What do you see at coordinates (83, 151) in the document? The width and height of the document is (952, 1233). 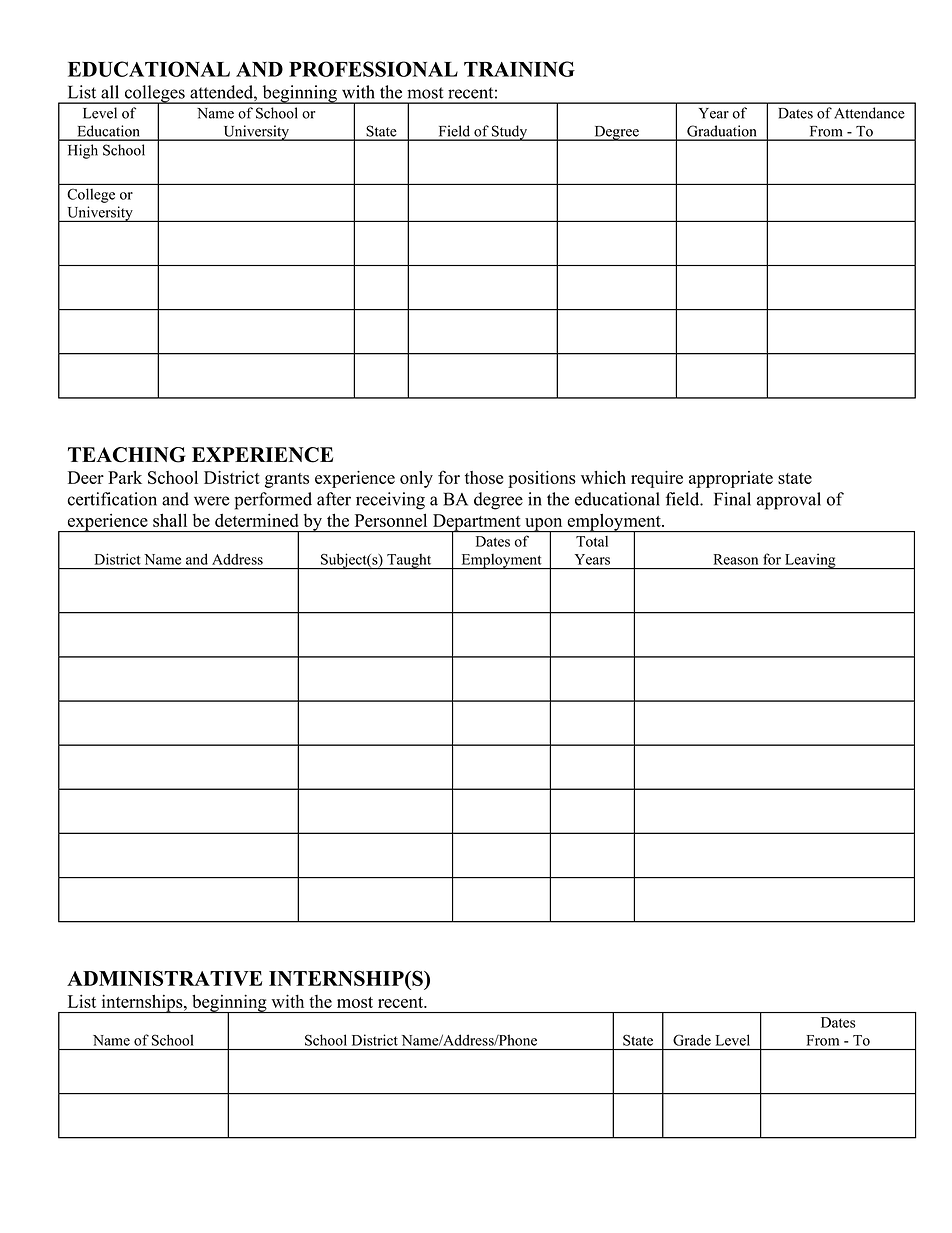 I see `High` at bounding box center [83, 151].
